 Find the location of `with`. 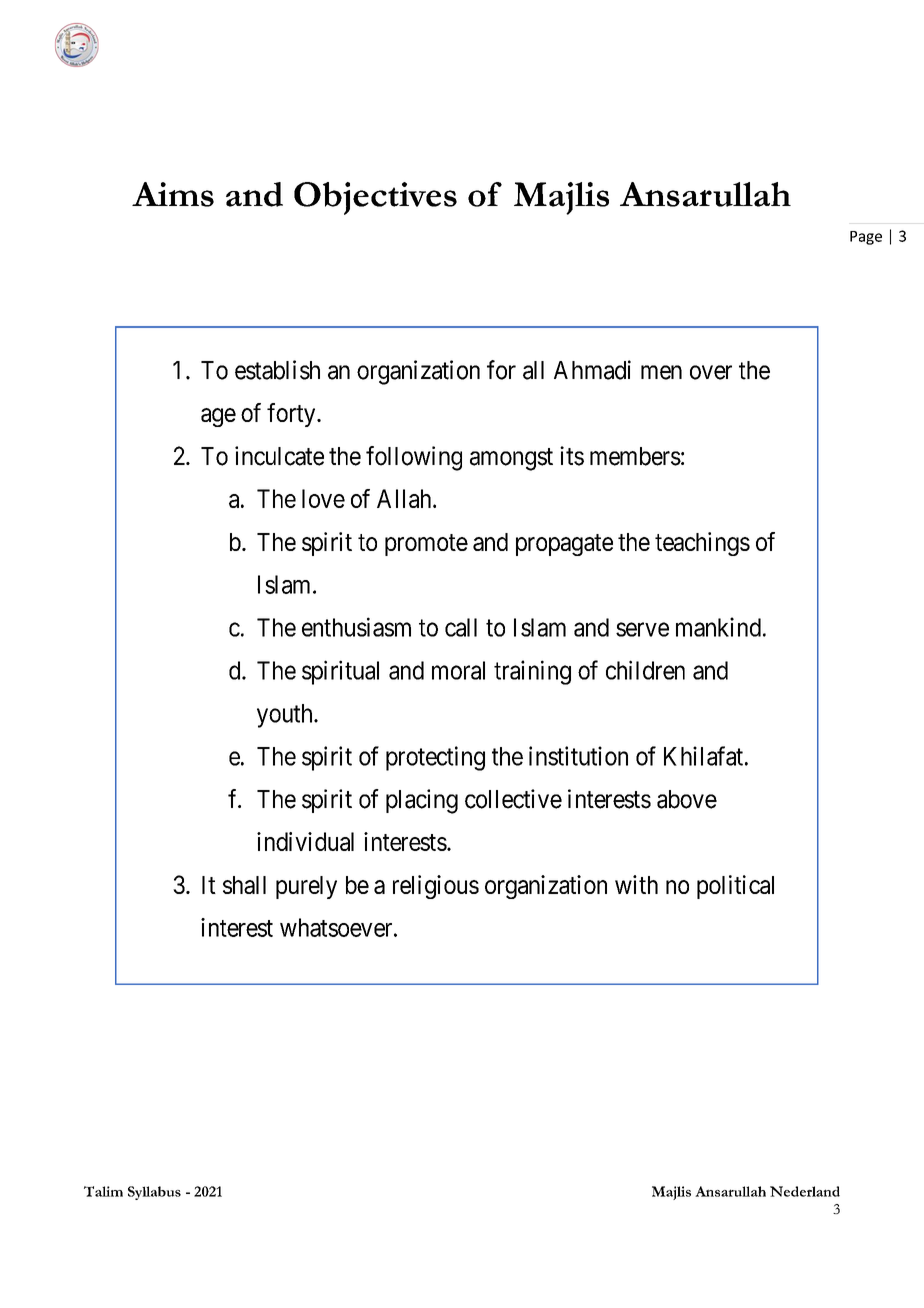

with is located at coordinates (636, 884).
